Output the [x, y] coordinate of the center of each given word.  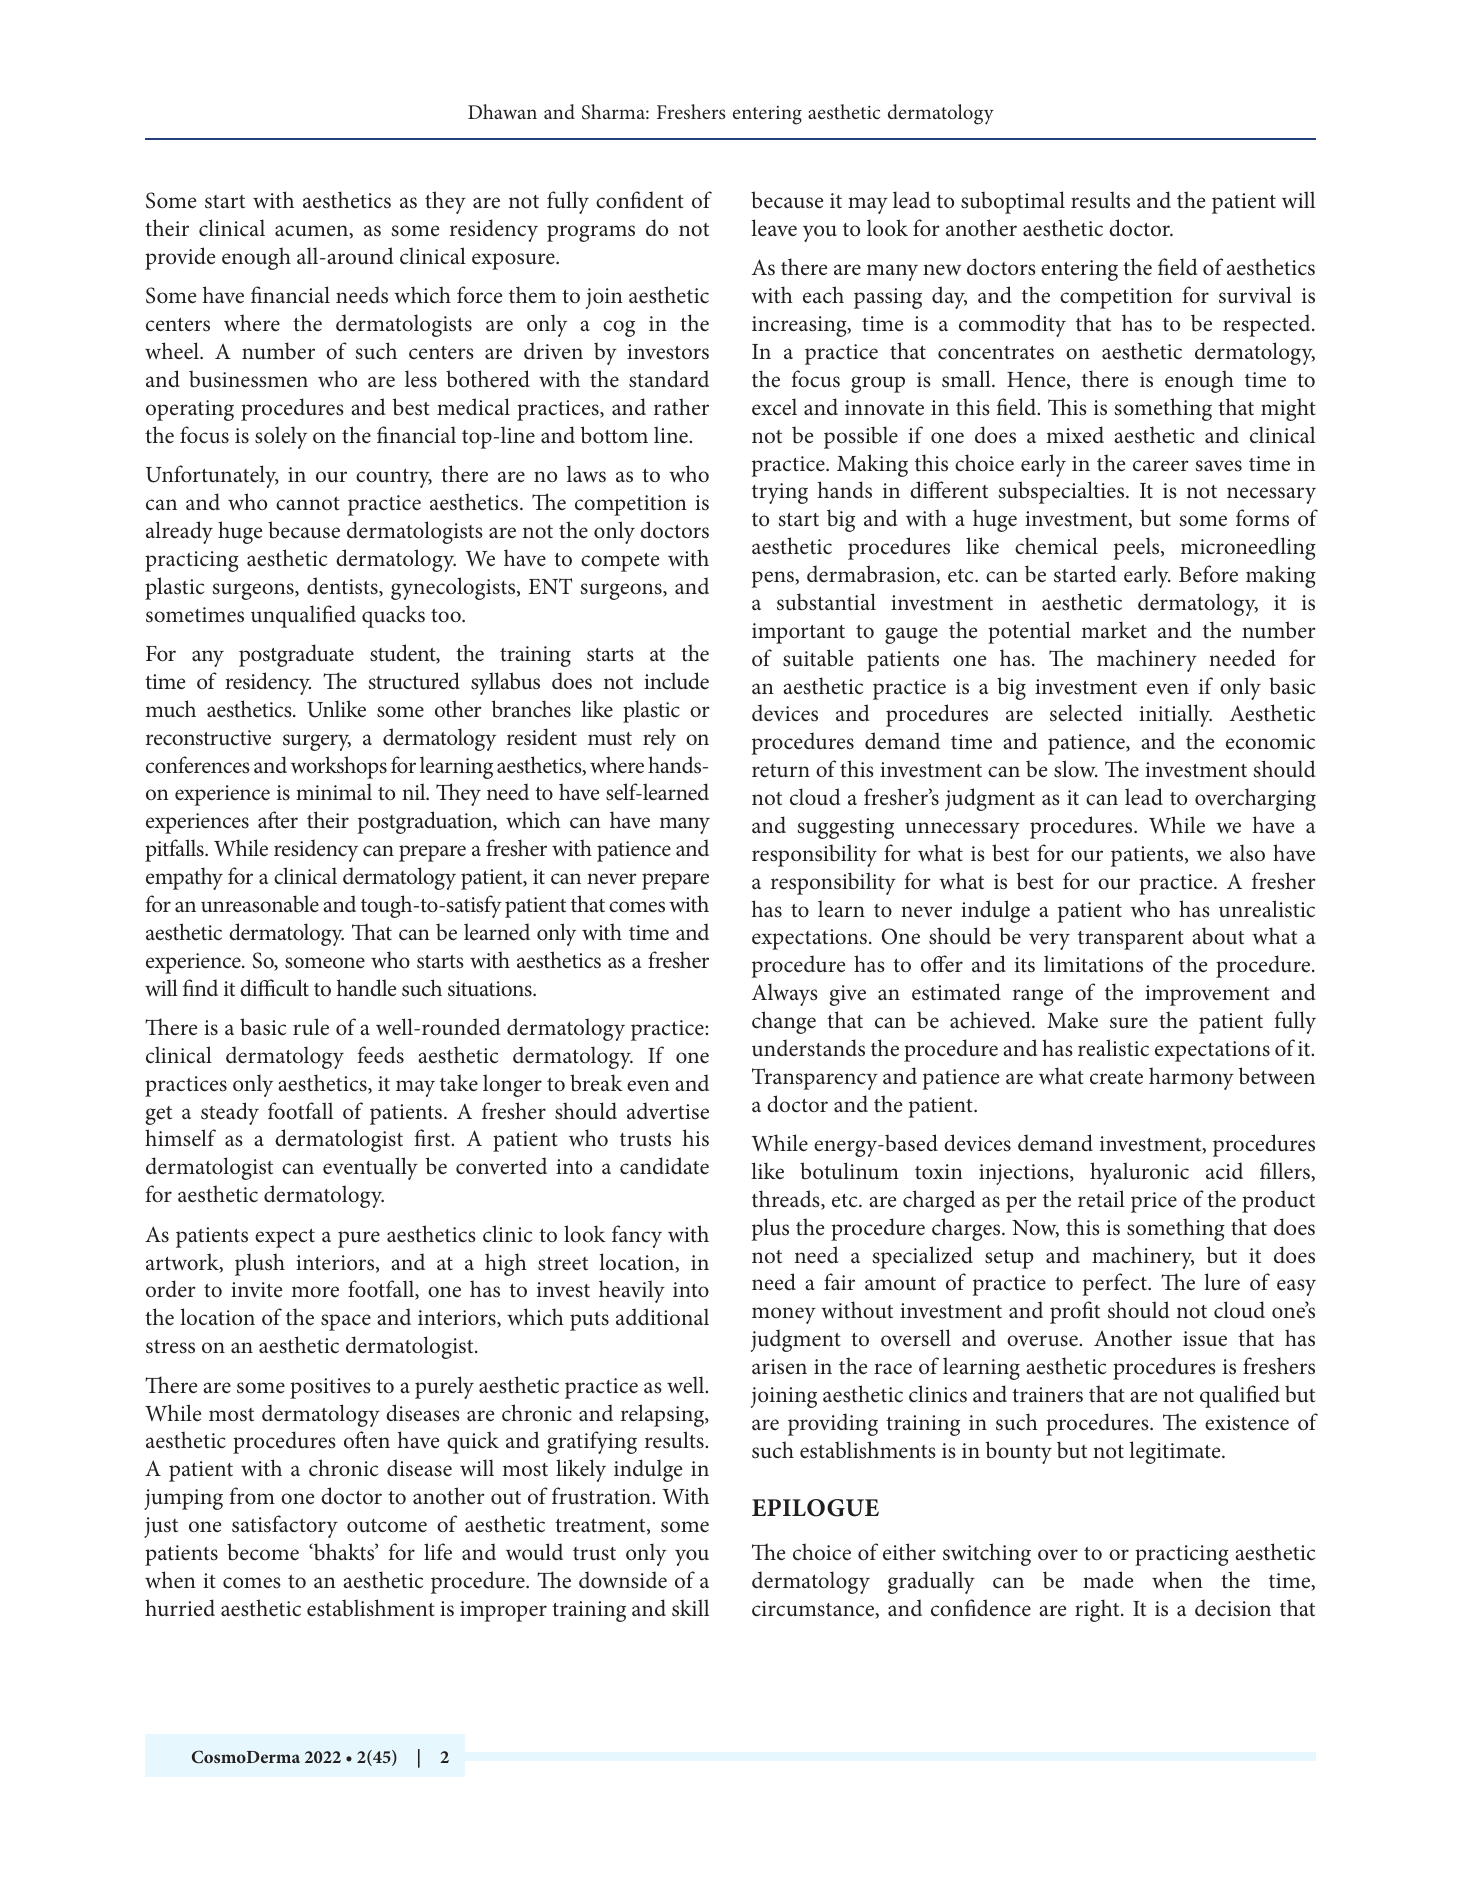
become [263, 1552]
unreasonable [260, 904]
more [315, 1292]
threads [787, 1200]
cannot [308, 504]
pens [774, 579]
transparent [1131, 940]
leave [774, 228]
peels [1138, 548]
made [1108, 1580]
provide [180, 258]
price [1154, 1202]
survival [1255, 295]
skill [690, 1608]
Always [785, 994]
